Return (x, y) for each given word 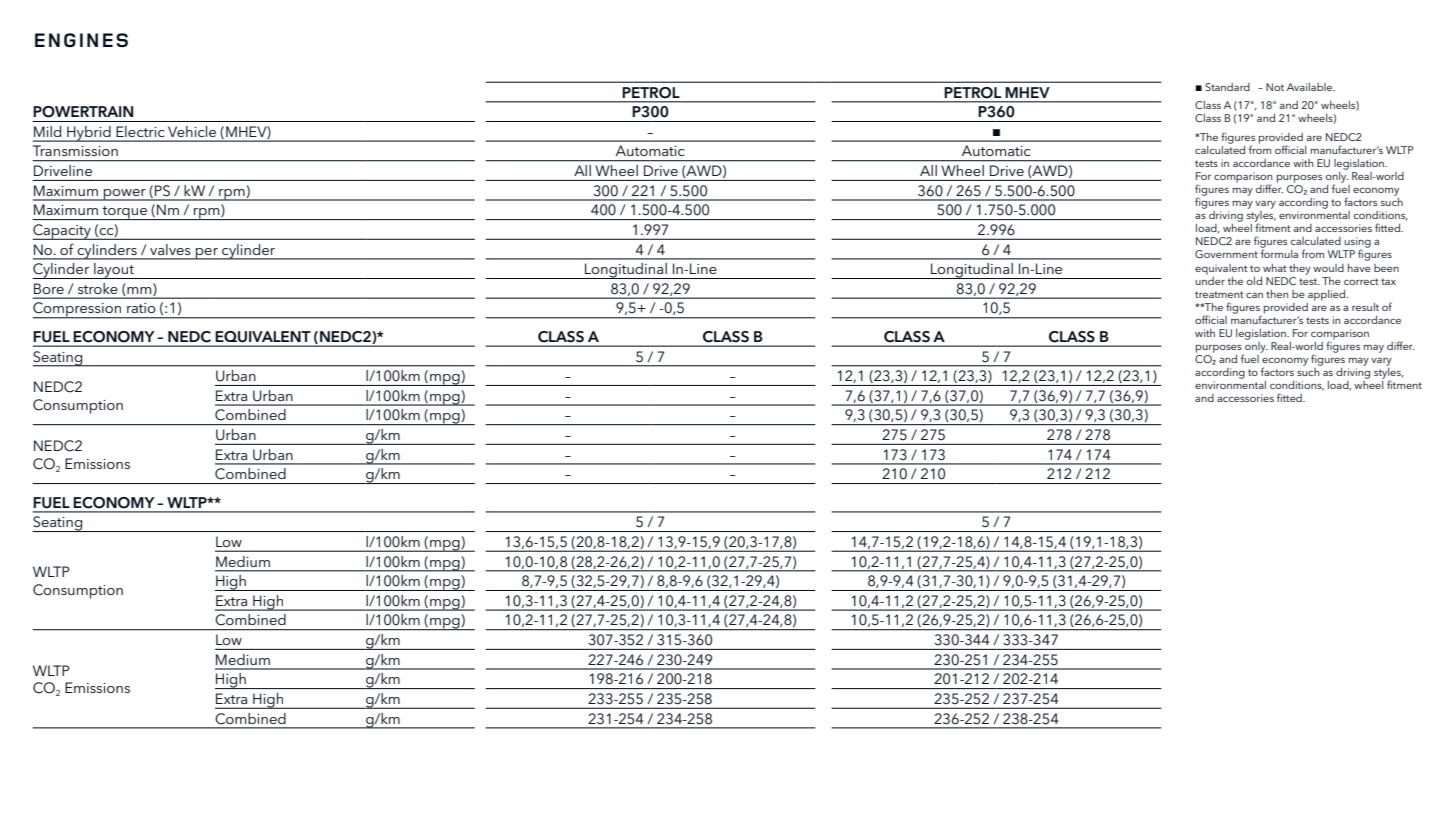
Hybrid (89, 134)
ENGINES (81, 40)
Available (1311, 87)
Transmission (75, 150)
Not (1275, 87)
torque (124, 213)
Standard (1227, 87)
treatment (1219, 294)
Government (1226, 254)
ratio (141, 308)
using (1358, 243)
